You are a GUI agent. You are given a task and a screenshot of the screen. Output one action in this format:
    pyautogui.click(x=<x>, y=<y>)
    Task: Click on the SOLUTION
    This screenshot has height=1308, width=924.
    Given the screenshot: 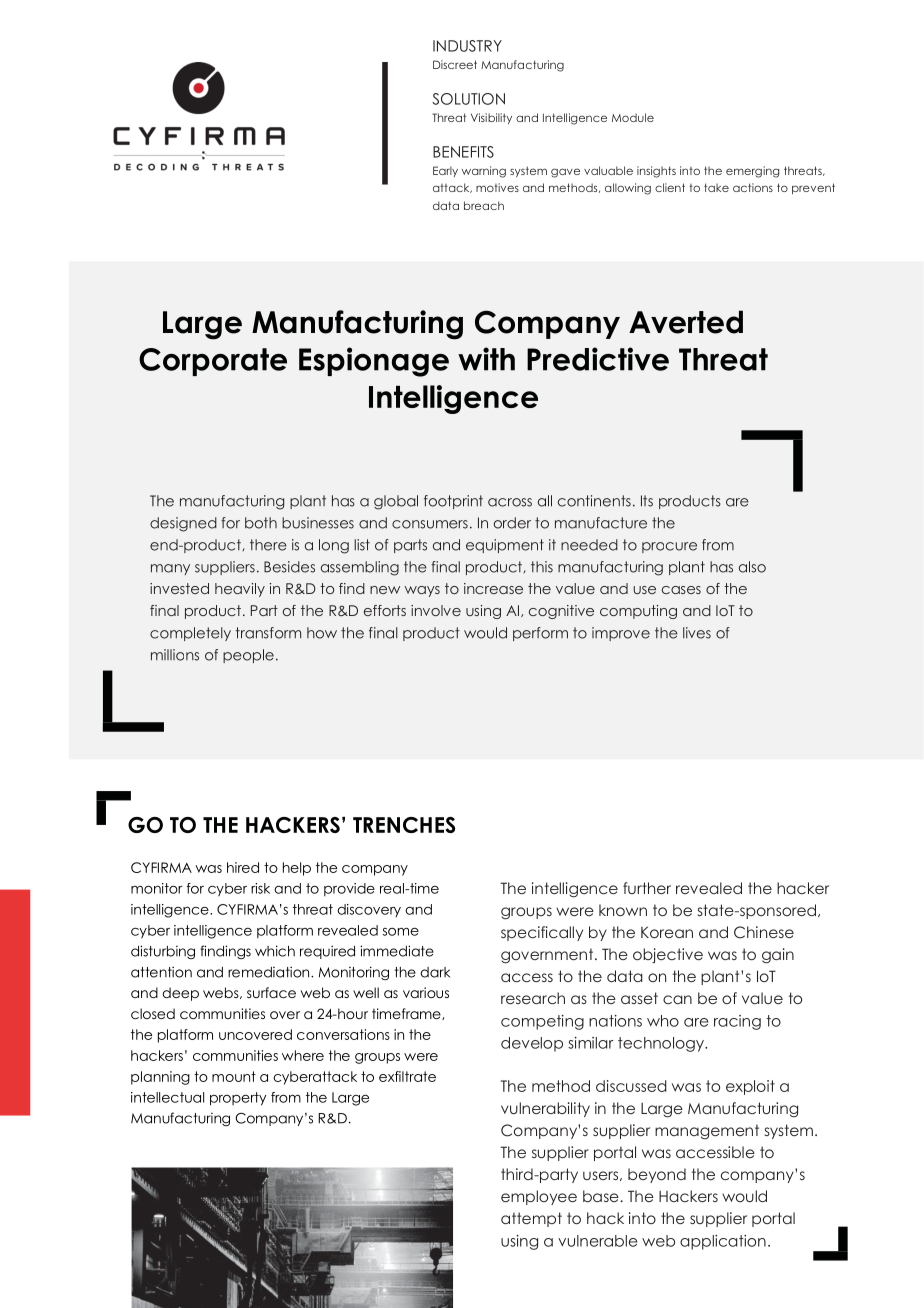 What is the action you would take?
    pyautogui.click(x=468, y=99)
